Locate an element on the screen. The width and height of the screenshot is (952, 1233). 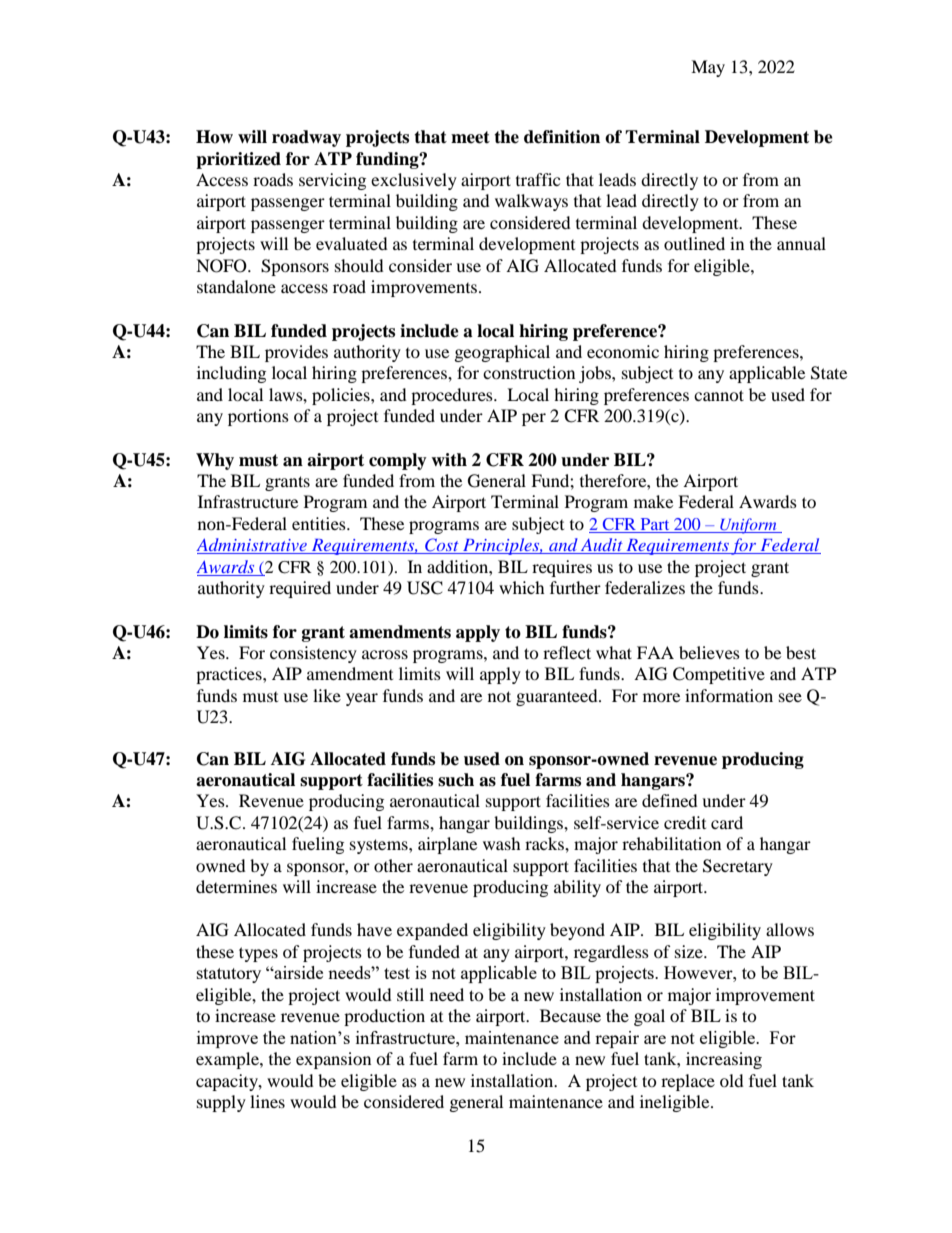
portions is located at coordinates (258, 417).
